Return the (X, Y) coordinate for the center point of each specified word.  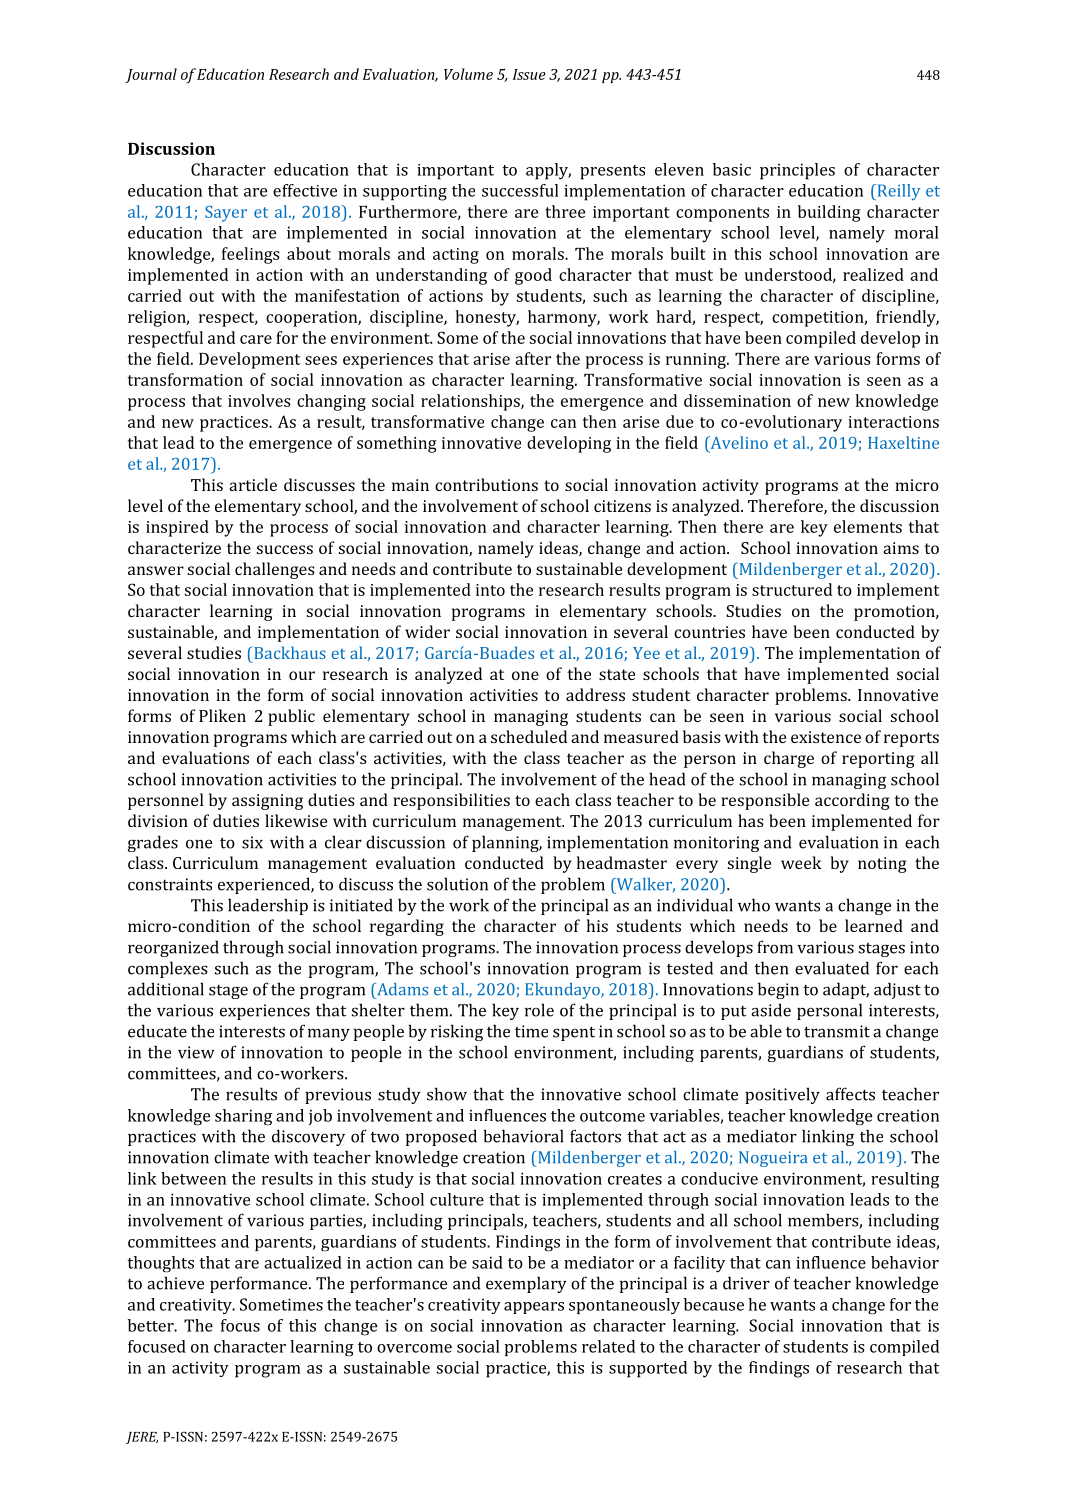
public (291, 717)
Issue (529, 74)
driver (746, 1283)
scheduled (529, 736)
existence (826, 737)
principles (797, 171)
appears (534, 1308)
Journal (151, 75)
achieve (175, 1283)
